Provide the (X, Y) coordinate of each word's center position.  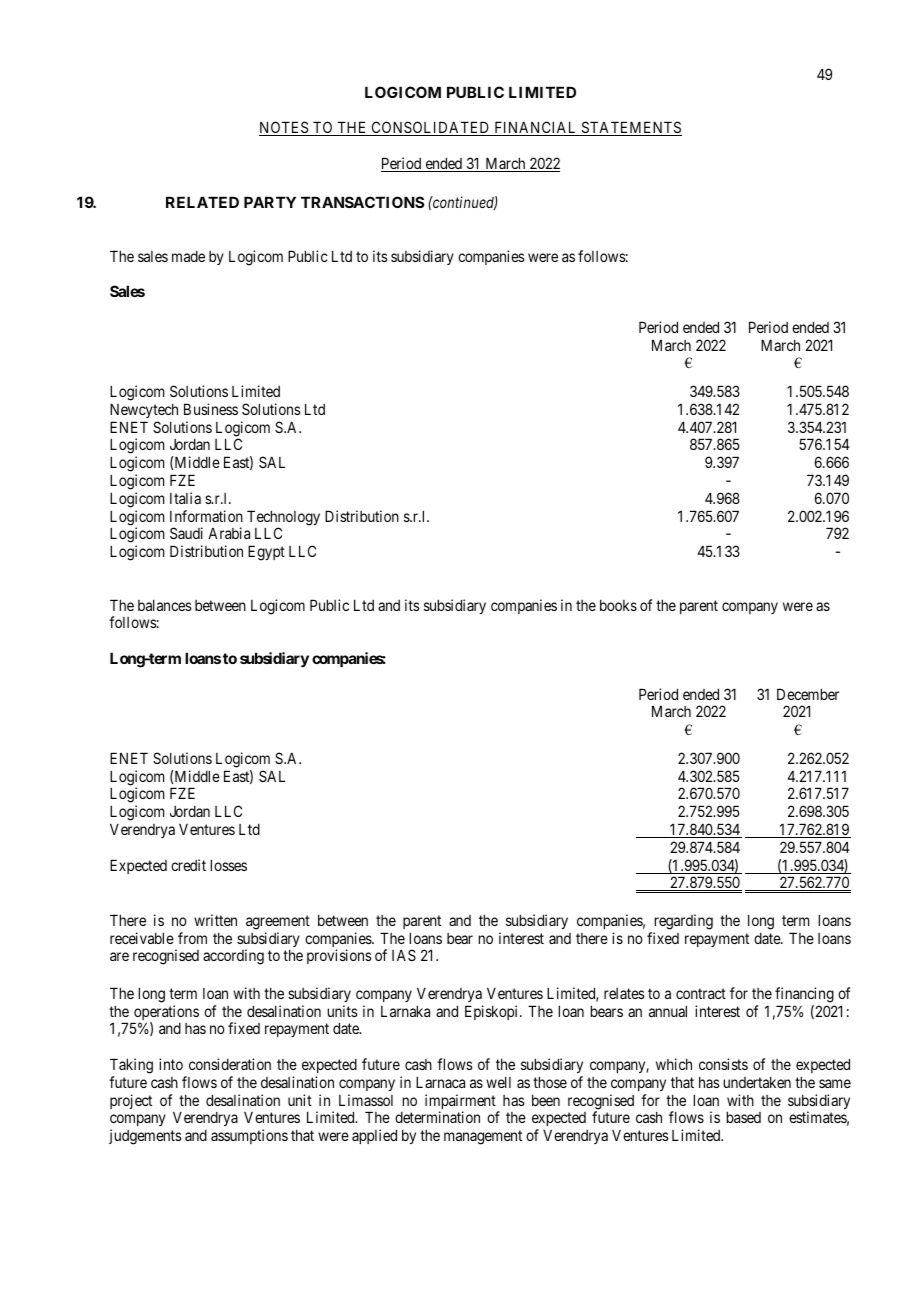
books (618, 605)
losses (228, 865)
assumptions (249, 1136)
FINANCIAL (536, 128)
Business (211, 409)
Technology (283, 519)
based (743, 1117)
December (808, 694)
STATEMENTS (630, 128)
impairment (461, 1103)
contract (701, 993)
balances (165, 605)
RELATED (202, 202)
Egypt (266, 553)
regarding (683, 922)
